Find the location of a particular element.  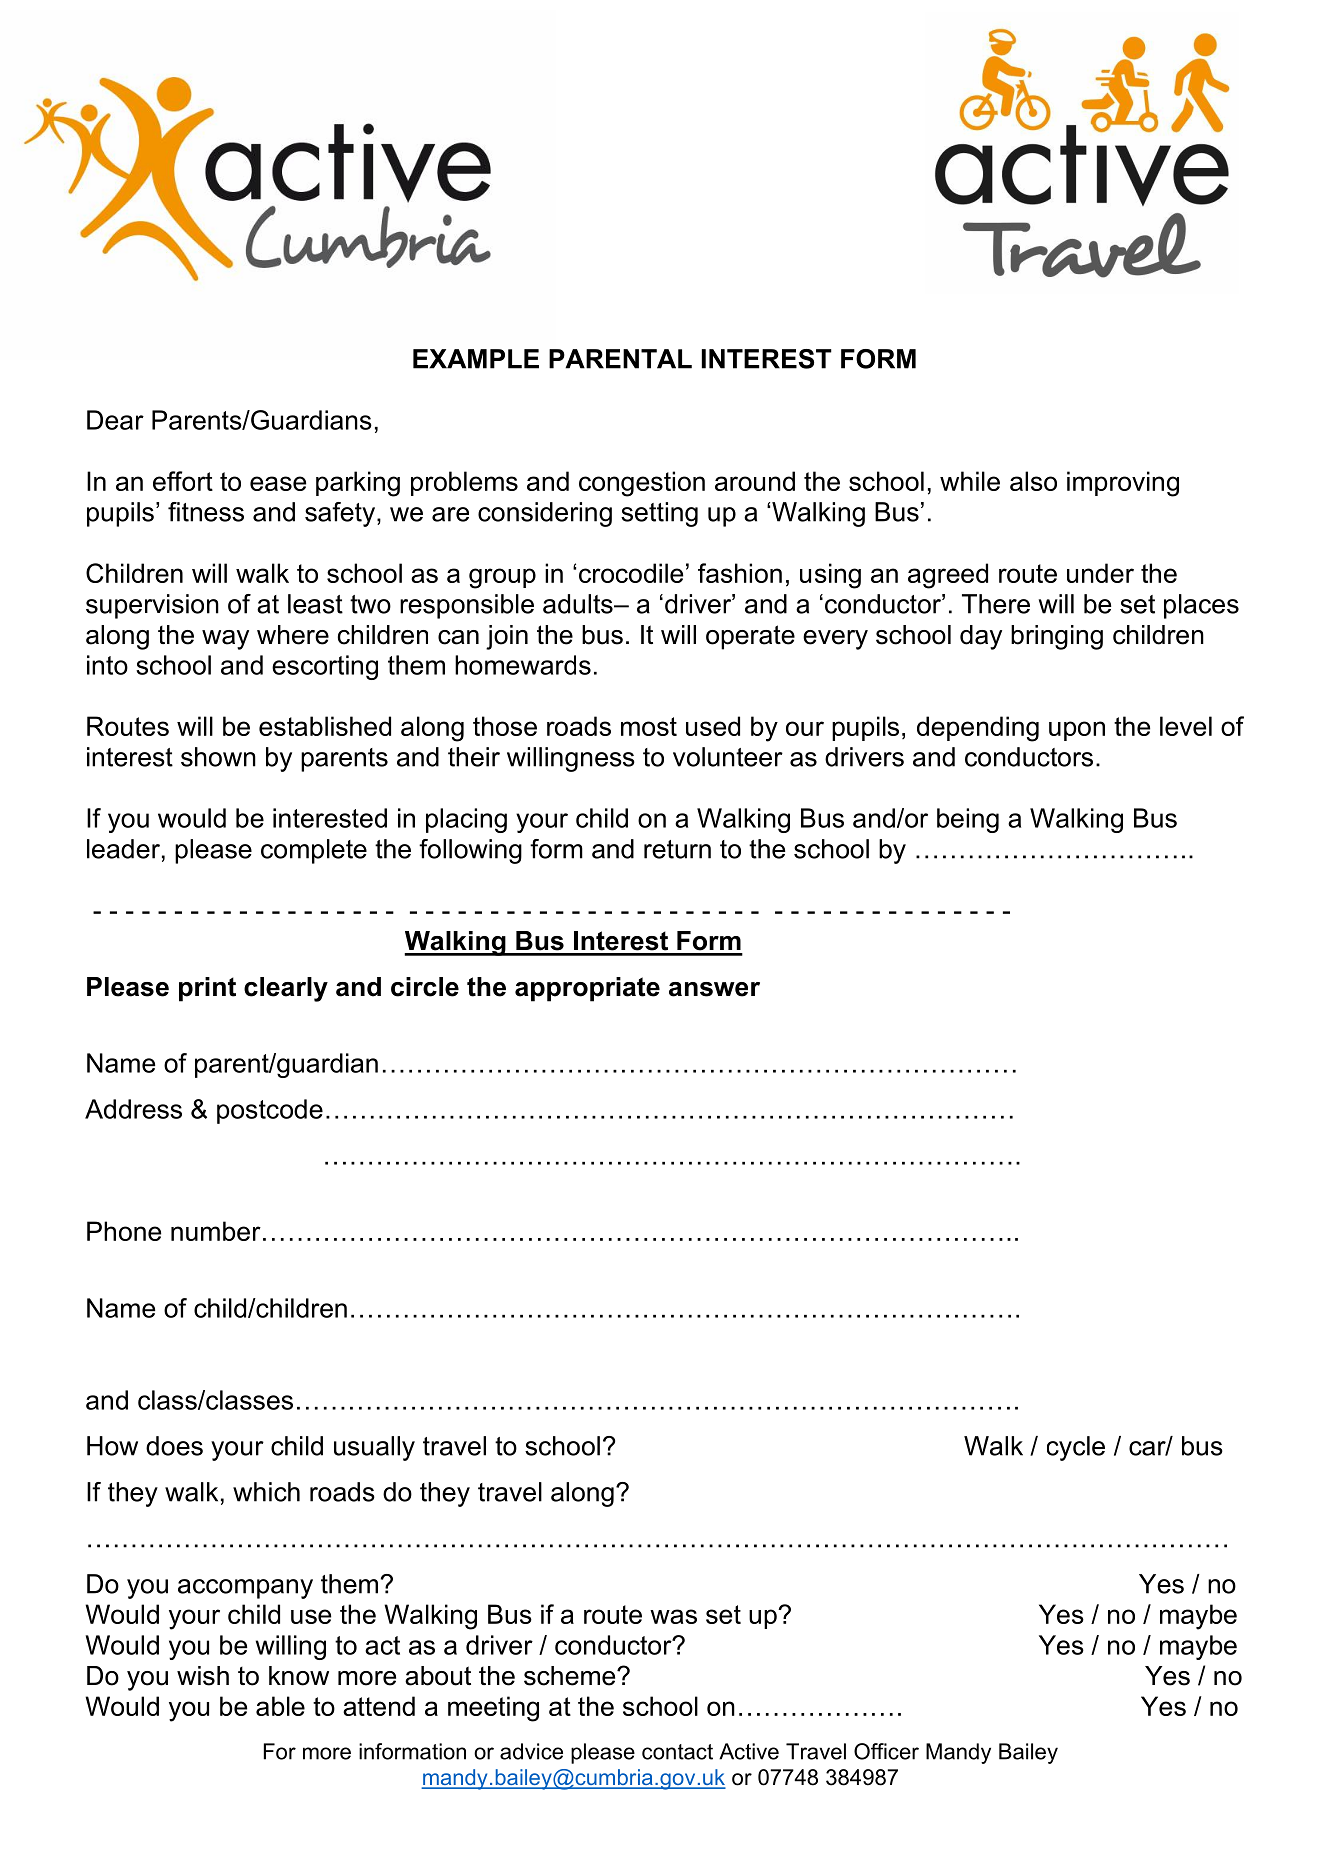

usually is located at coordinates (374, 1448).
